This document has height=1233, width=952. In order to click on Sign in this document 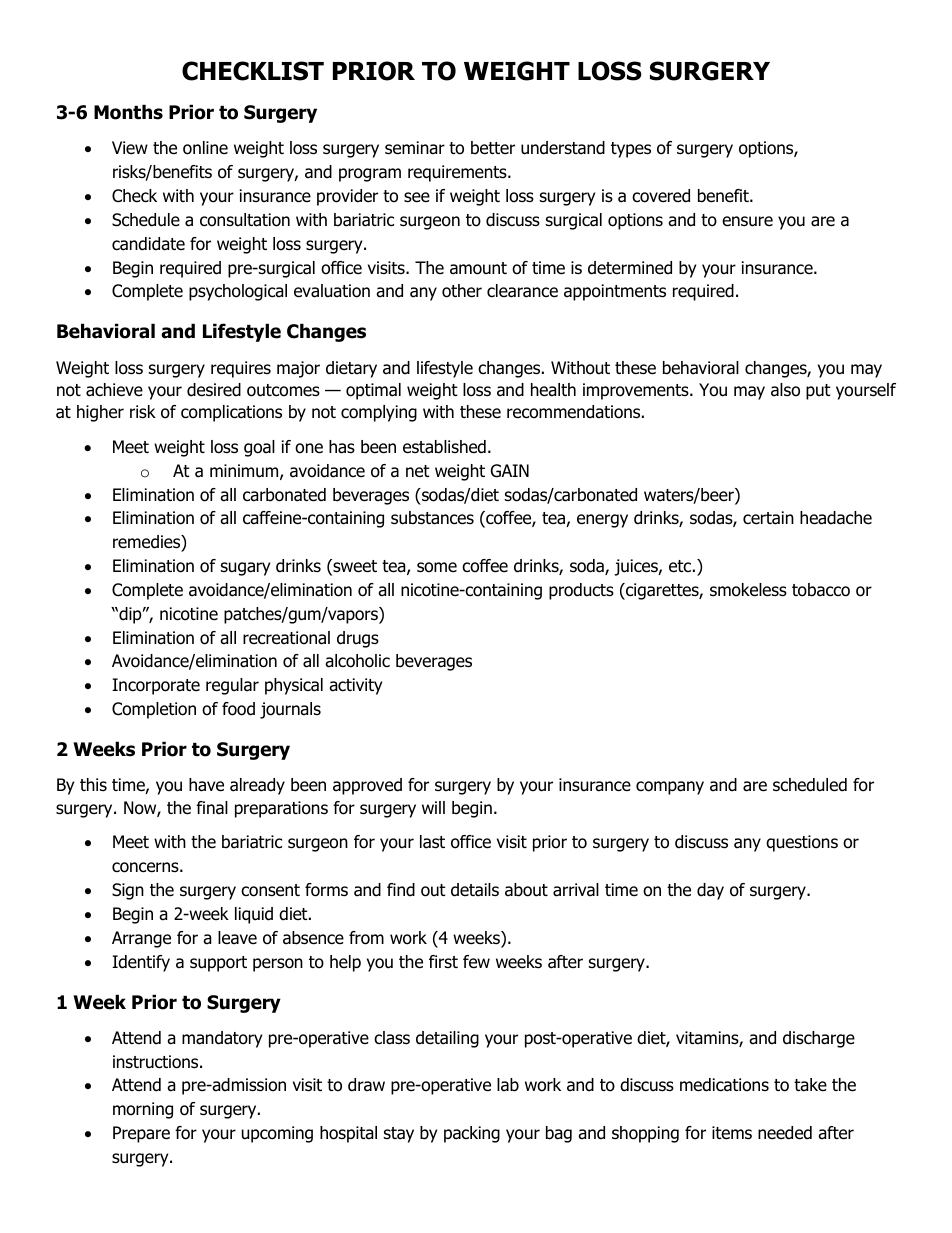, I will do `click(128, 891)`.
